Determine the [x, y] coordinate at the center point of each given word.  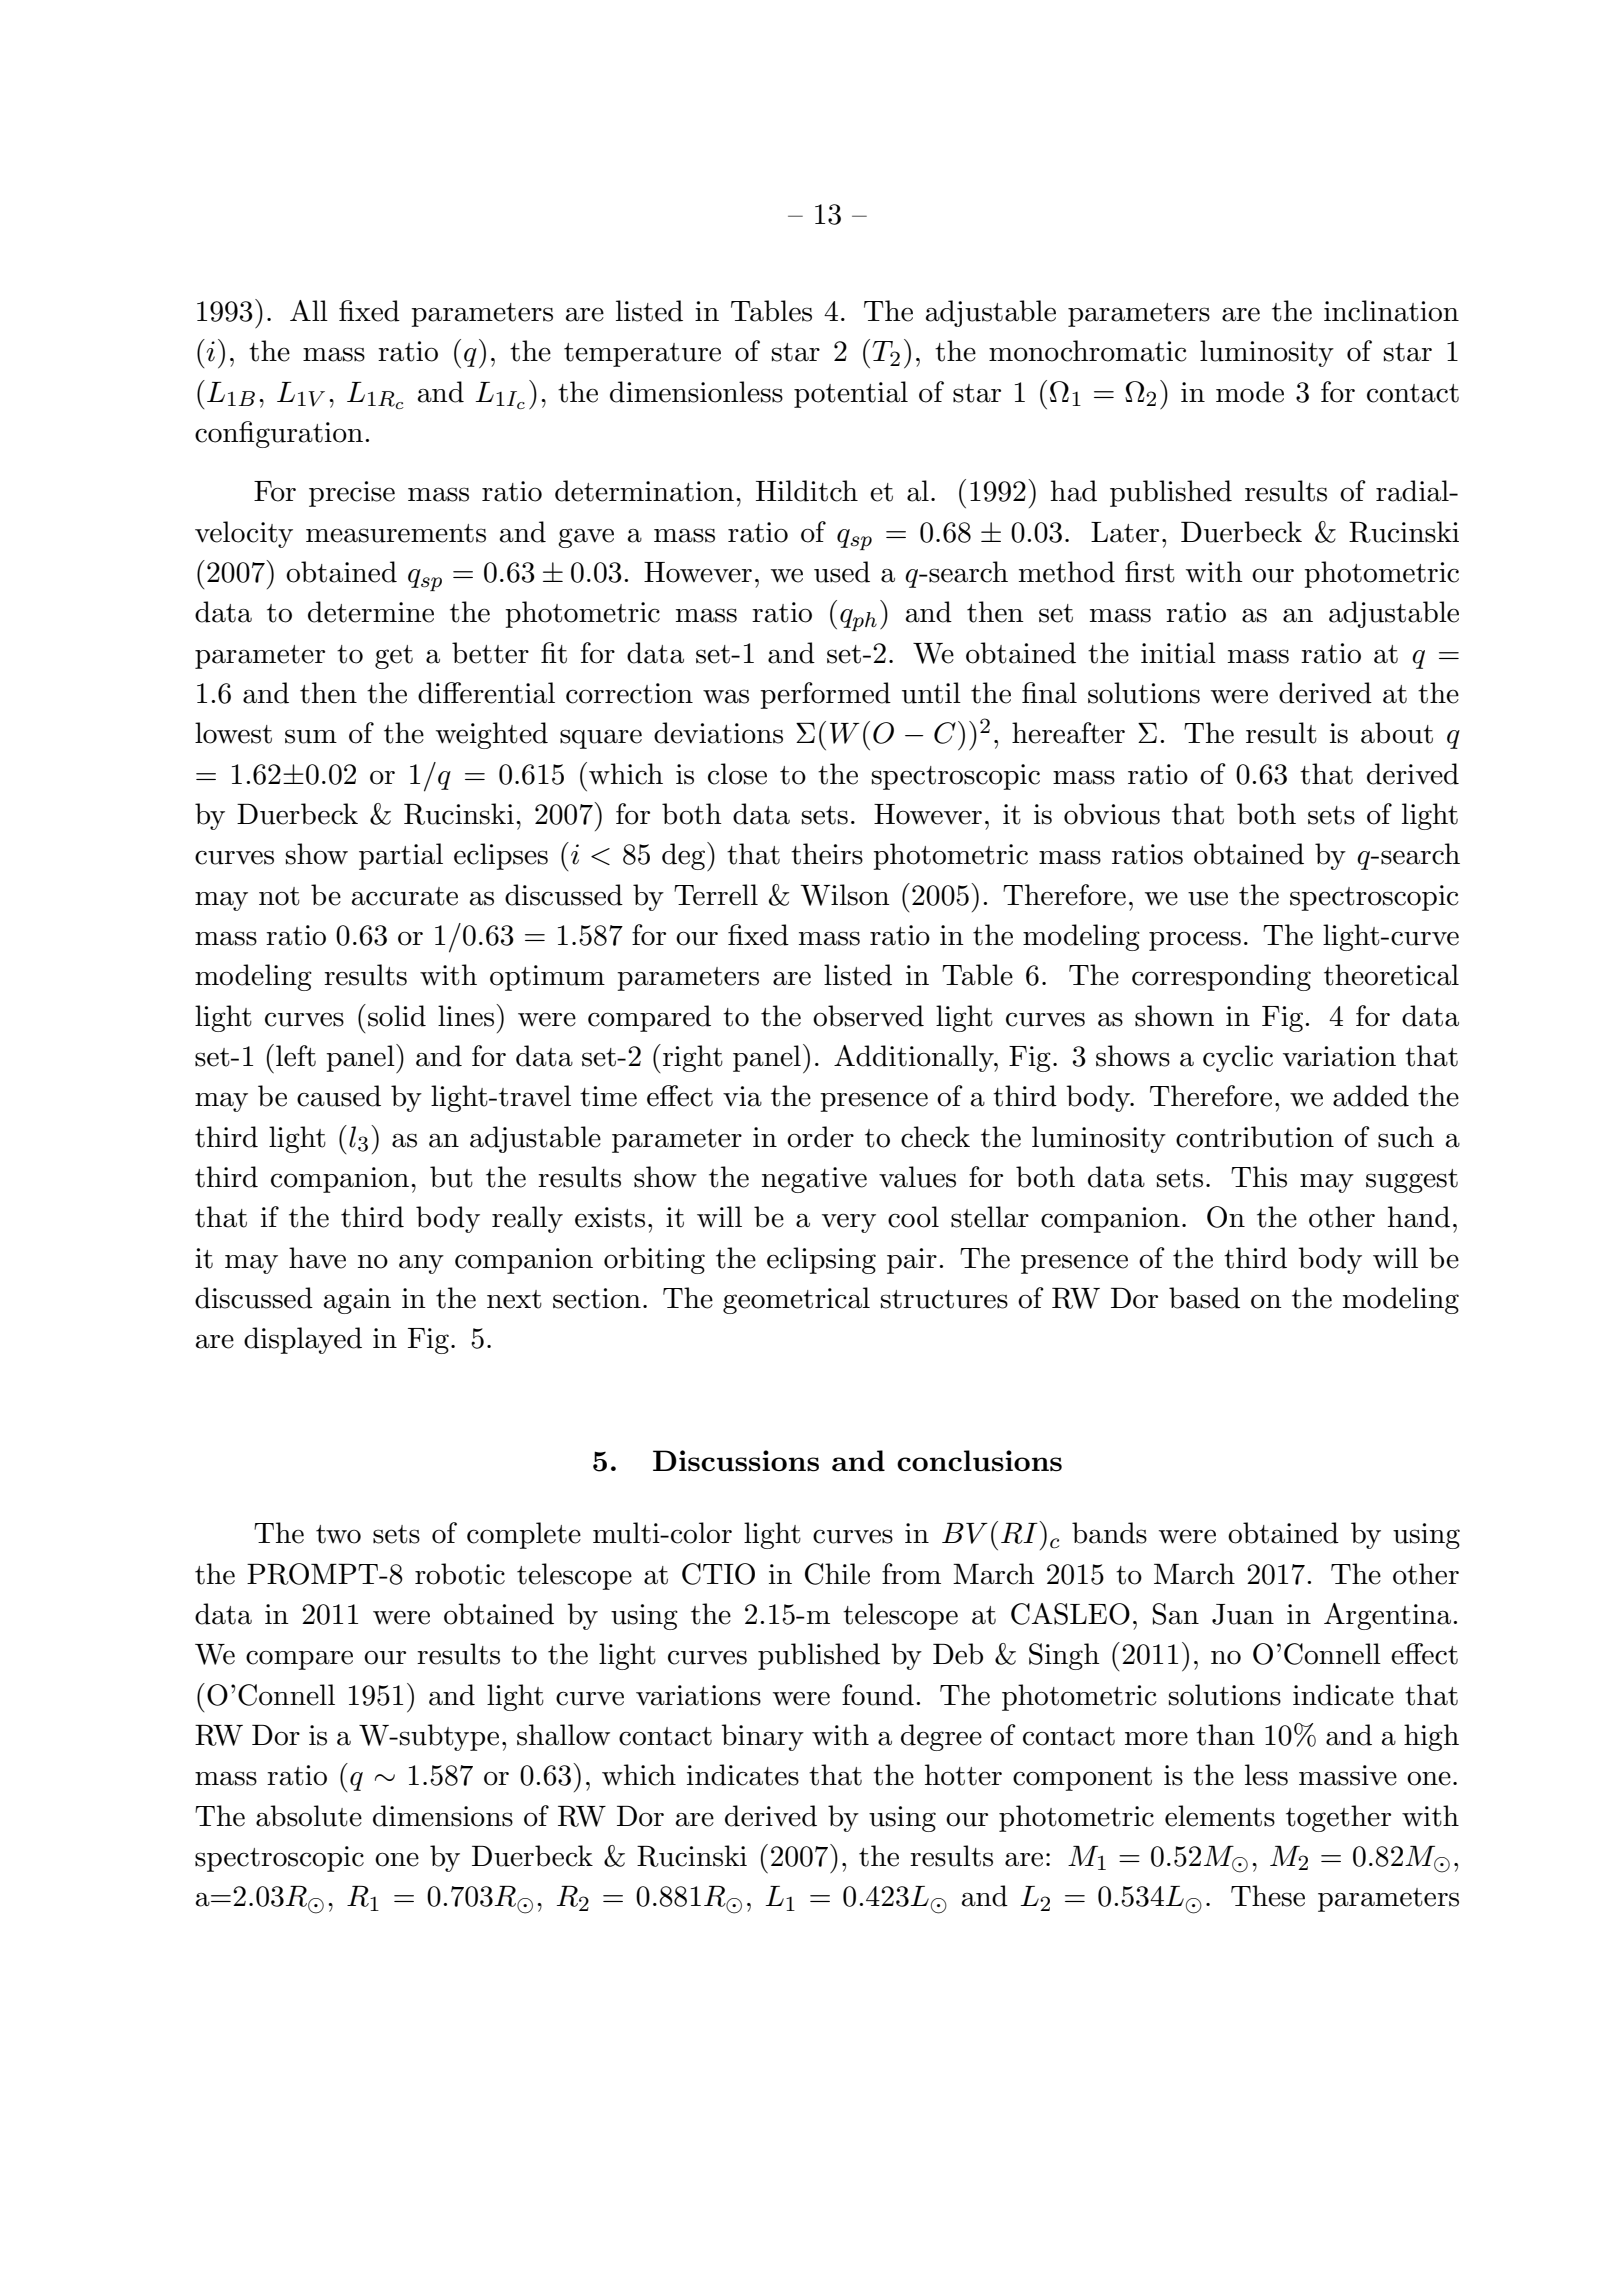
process [1195, 941]
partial [401, 856]
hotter [963, 1775]
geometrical [796, 1300]
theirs [827, 854]
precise [352, 494]
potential [851, 394]
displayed [303, 1340]
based [1204, 1298]
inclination [1391, 311]
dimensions [443, 1816]
